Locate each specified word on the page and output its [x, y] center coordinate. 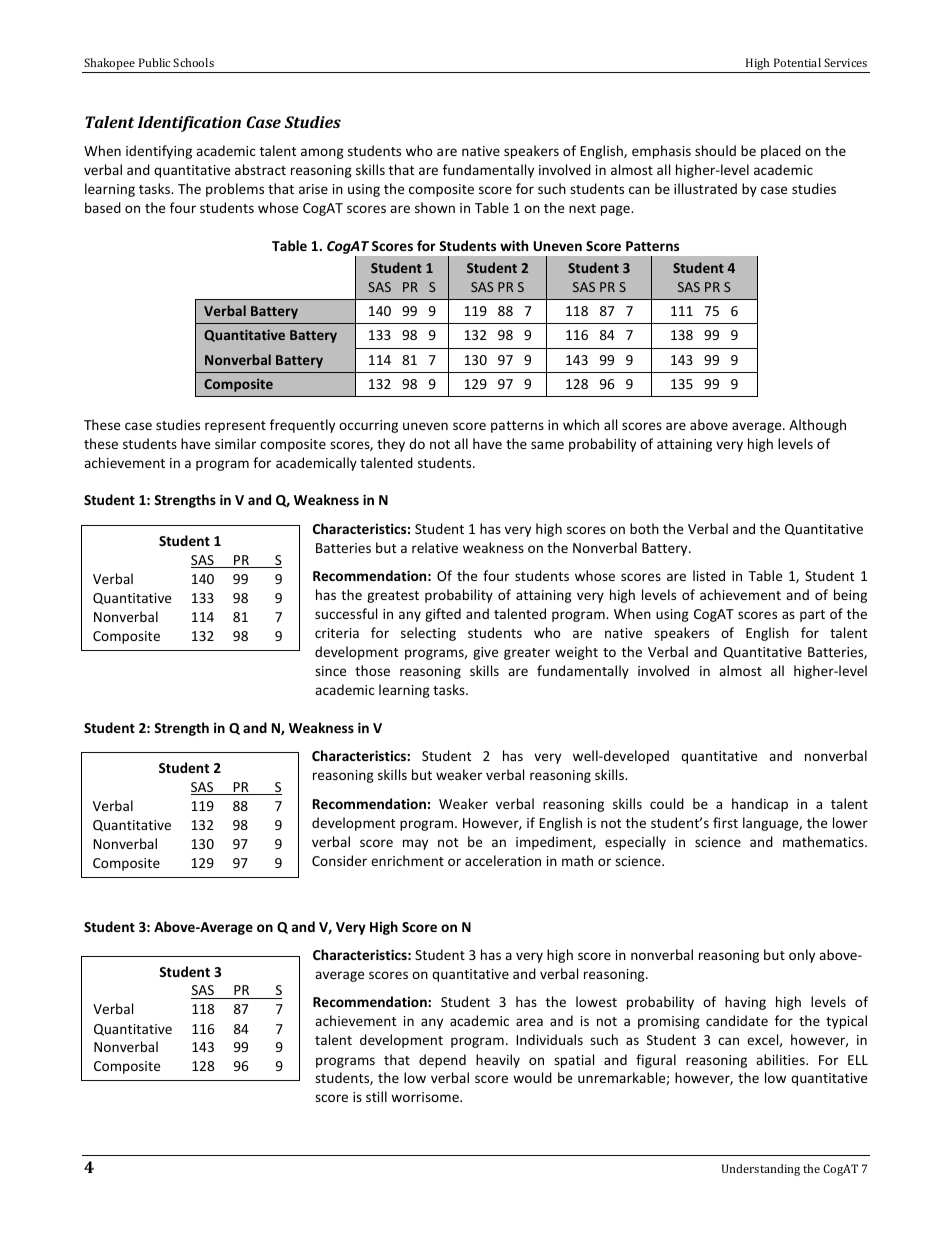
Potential [797, 62]
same [547, 445]
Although [817, 426]
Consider [339, 860]
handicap [760, 805]
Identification [189, 124]
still [376, 1096]
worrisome [426, 1097]
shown [435, 207]
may [415, 844]
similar [235, 443]
